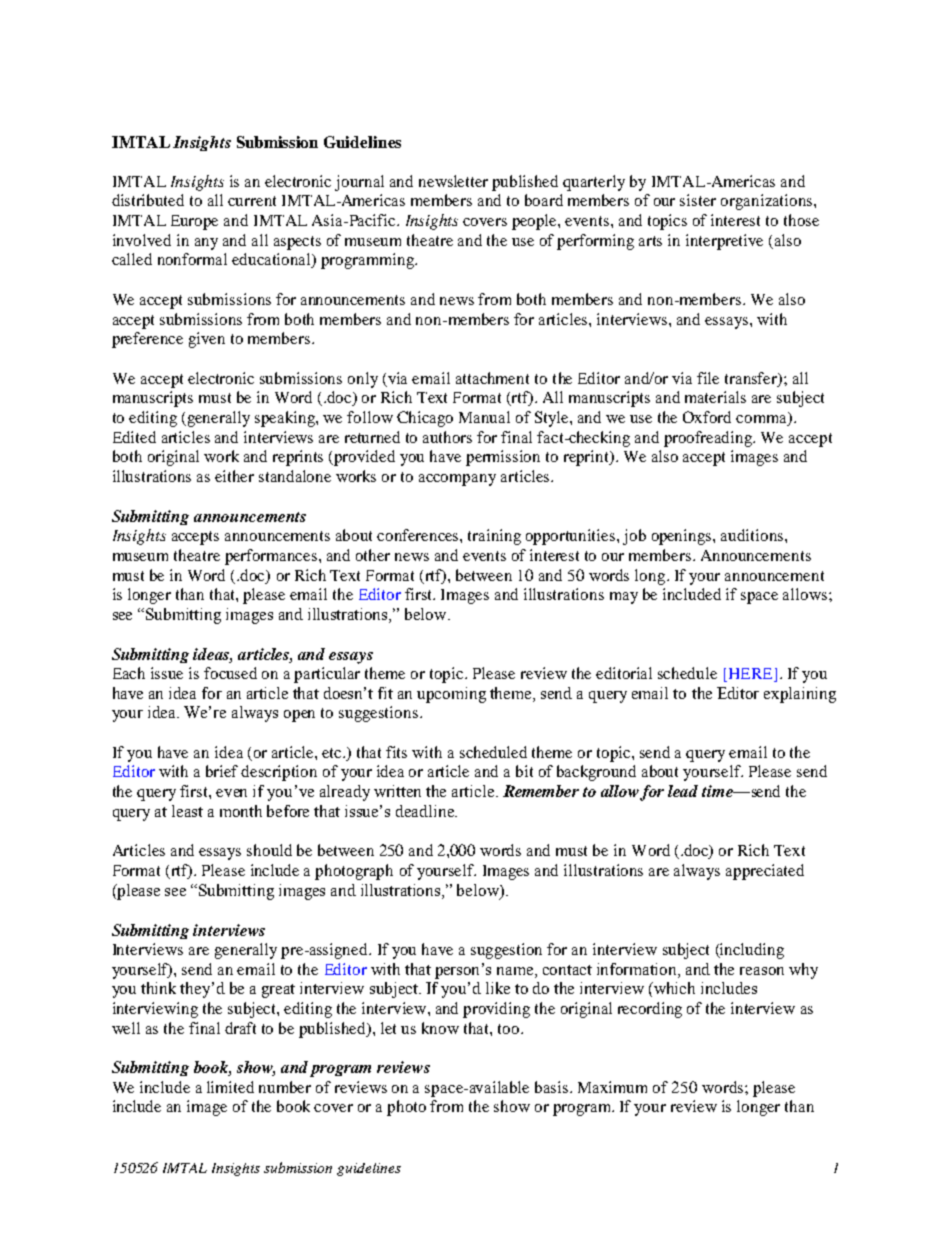  I want to click on limited, so click(230, 1087).
